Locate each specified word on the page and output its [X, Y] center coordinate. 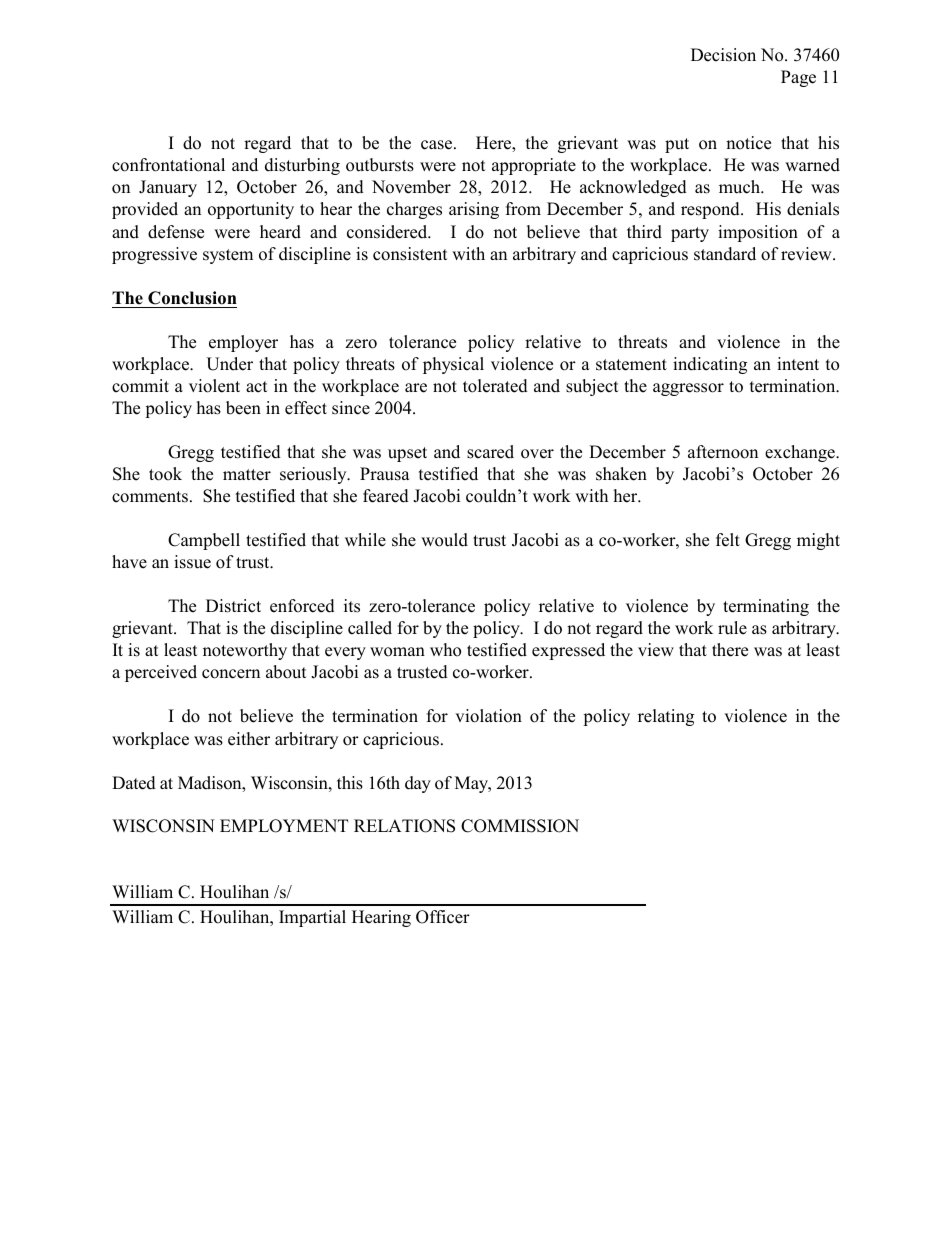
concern [231, 674]
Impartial [312, 918]
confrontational [168, 165]
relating [666, 717]
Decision [723, 55]
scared [490, 452]
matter [247, 475]
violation [488, 716]
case [438, 145]
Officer [443, 917]
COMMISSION [520, 826]
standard [725, 254]
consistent [410, 254]
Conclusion [192, 298]
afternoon [723, 452]
